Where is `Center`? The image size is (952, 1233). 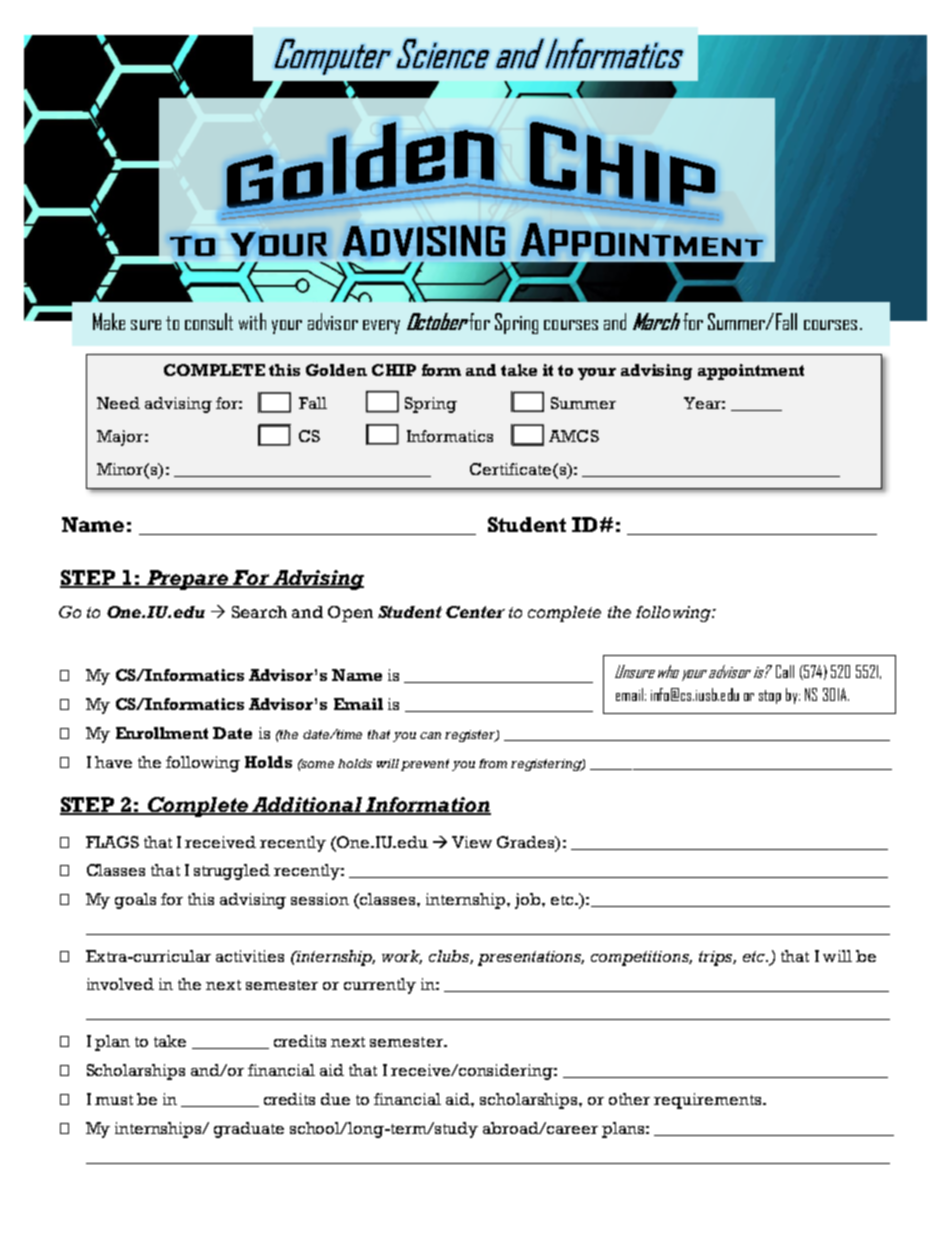
Center is located at coordinates (475, 612).
